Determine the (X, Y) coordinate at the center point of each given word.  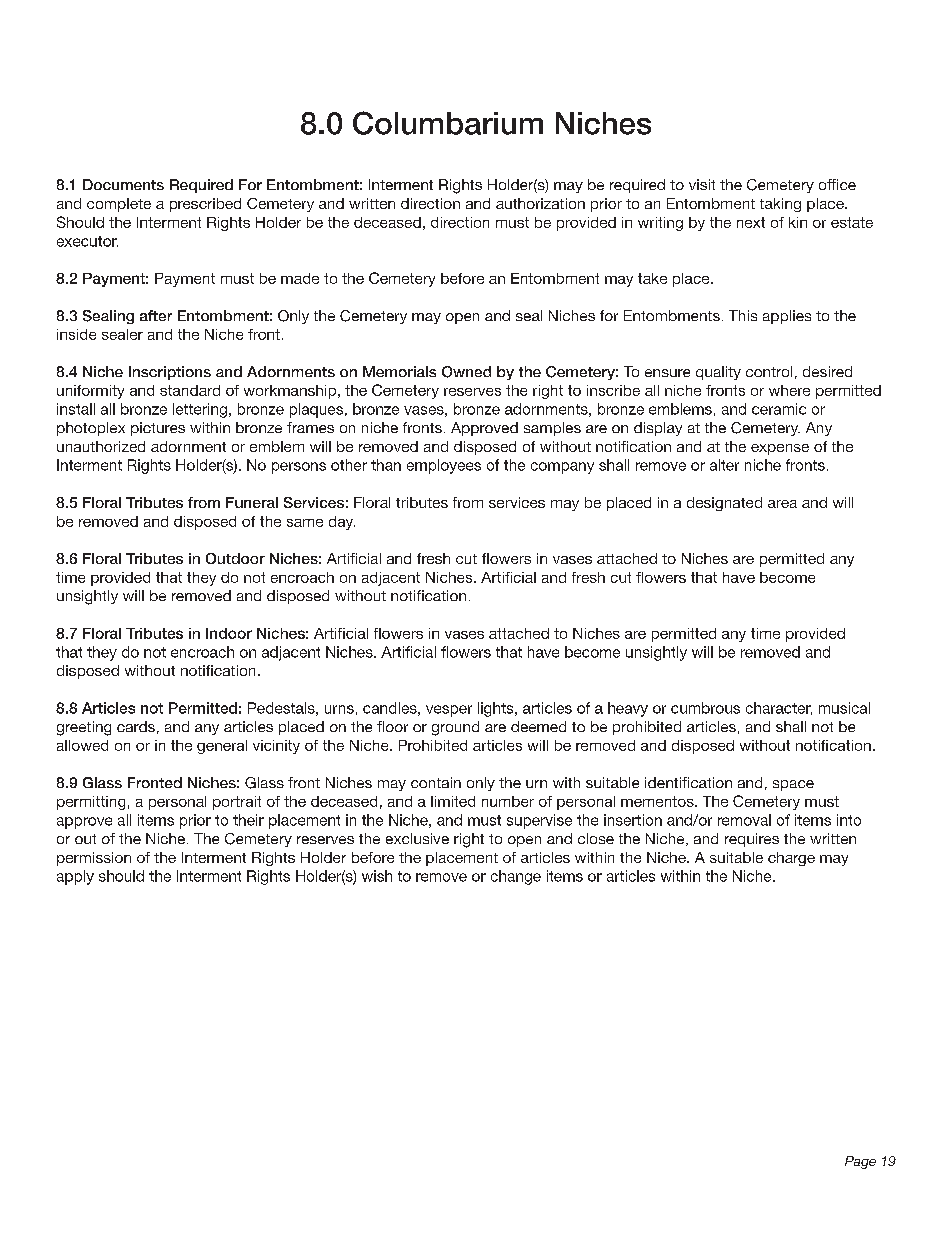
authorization (540, 203)
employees (444, 466)
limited (453, 801)
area (782, 504)
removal (744, 820)
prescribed (205, 205)
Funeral (252, 502)
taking (780, 205)
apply (75, 877)
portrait (237, 803)
